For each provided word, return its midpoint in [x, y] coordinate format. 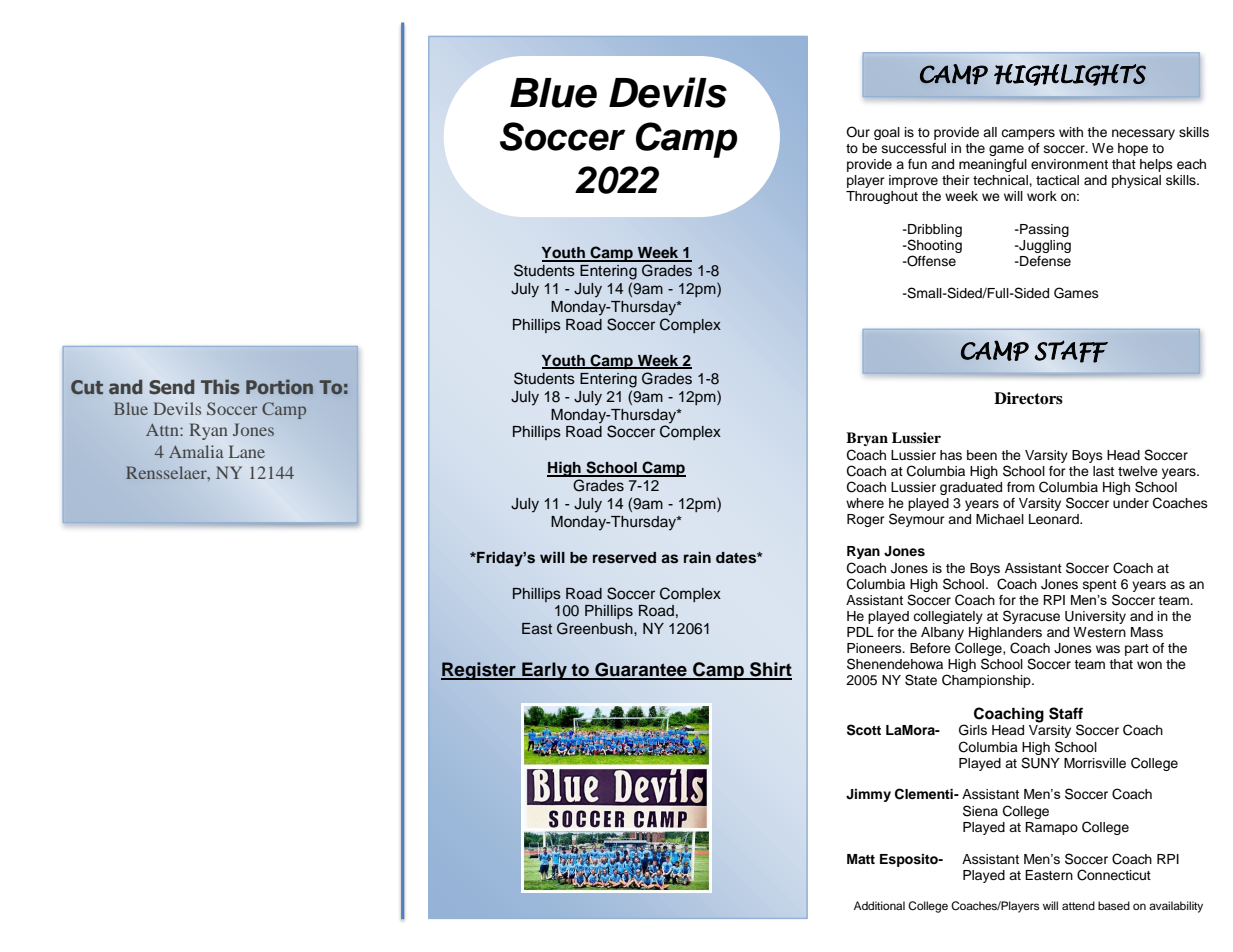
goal [887, 133]
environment [1069, 164]
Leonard [1055, 519]
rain [697, 557]
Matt [861, 859]
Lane [247, 451]
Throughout [882, 197]
